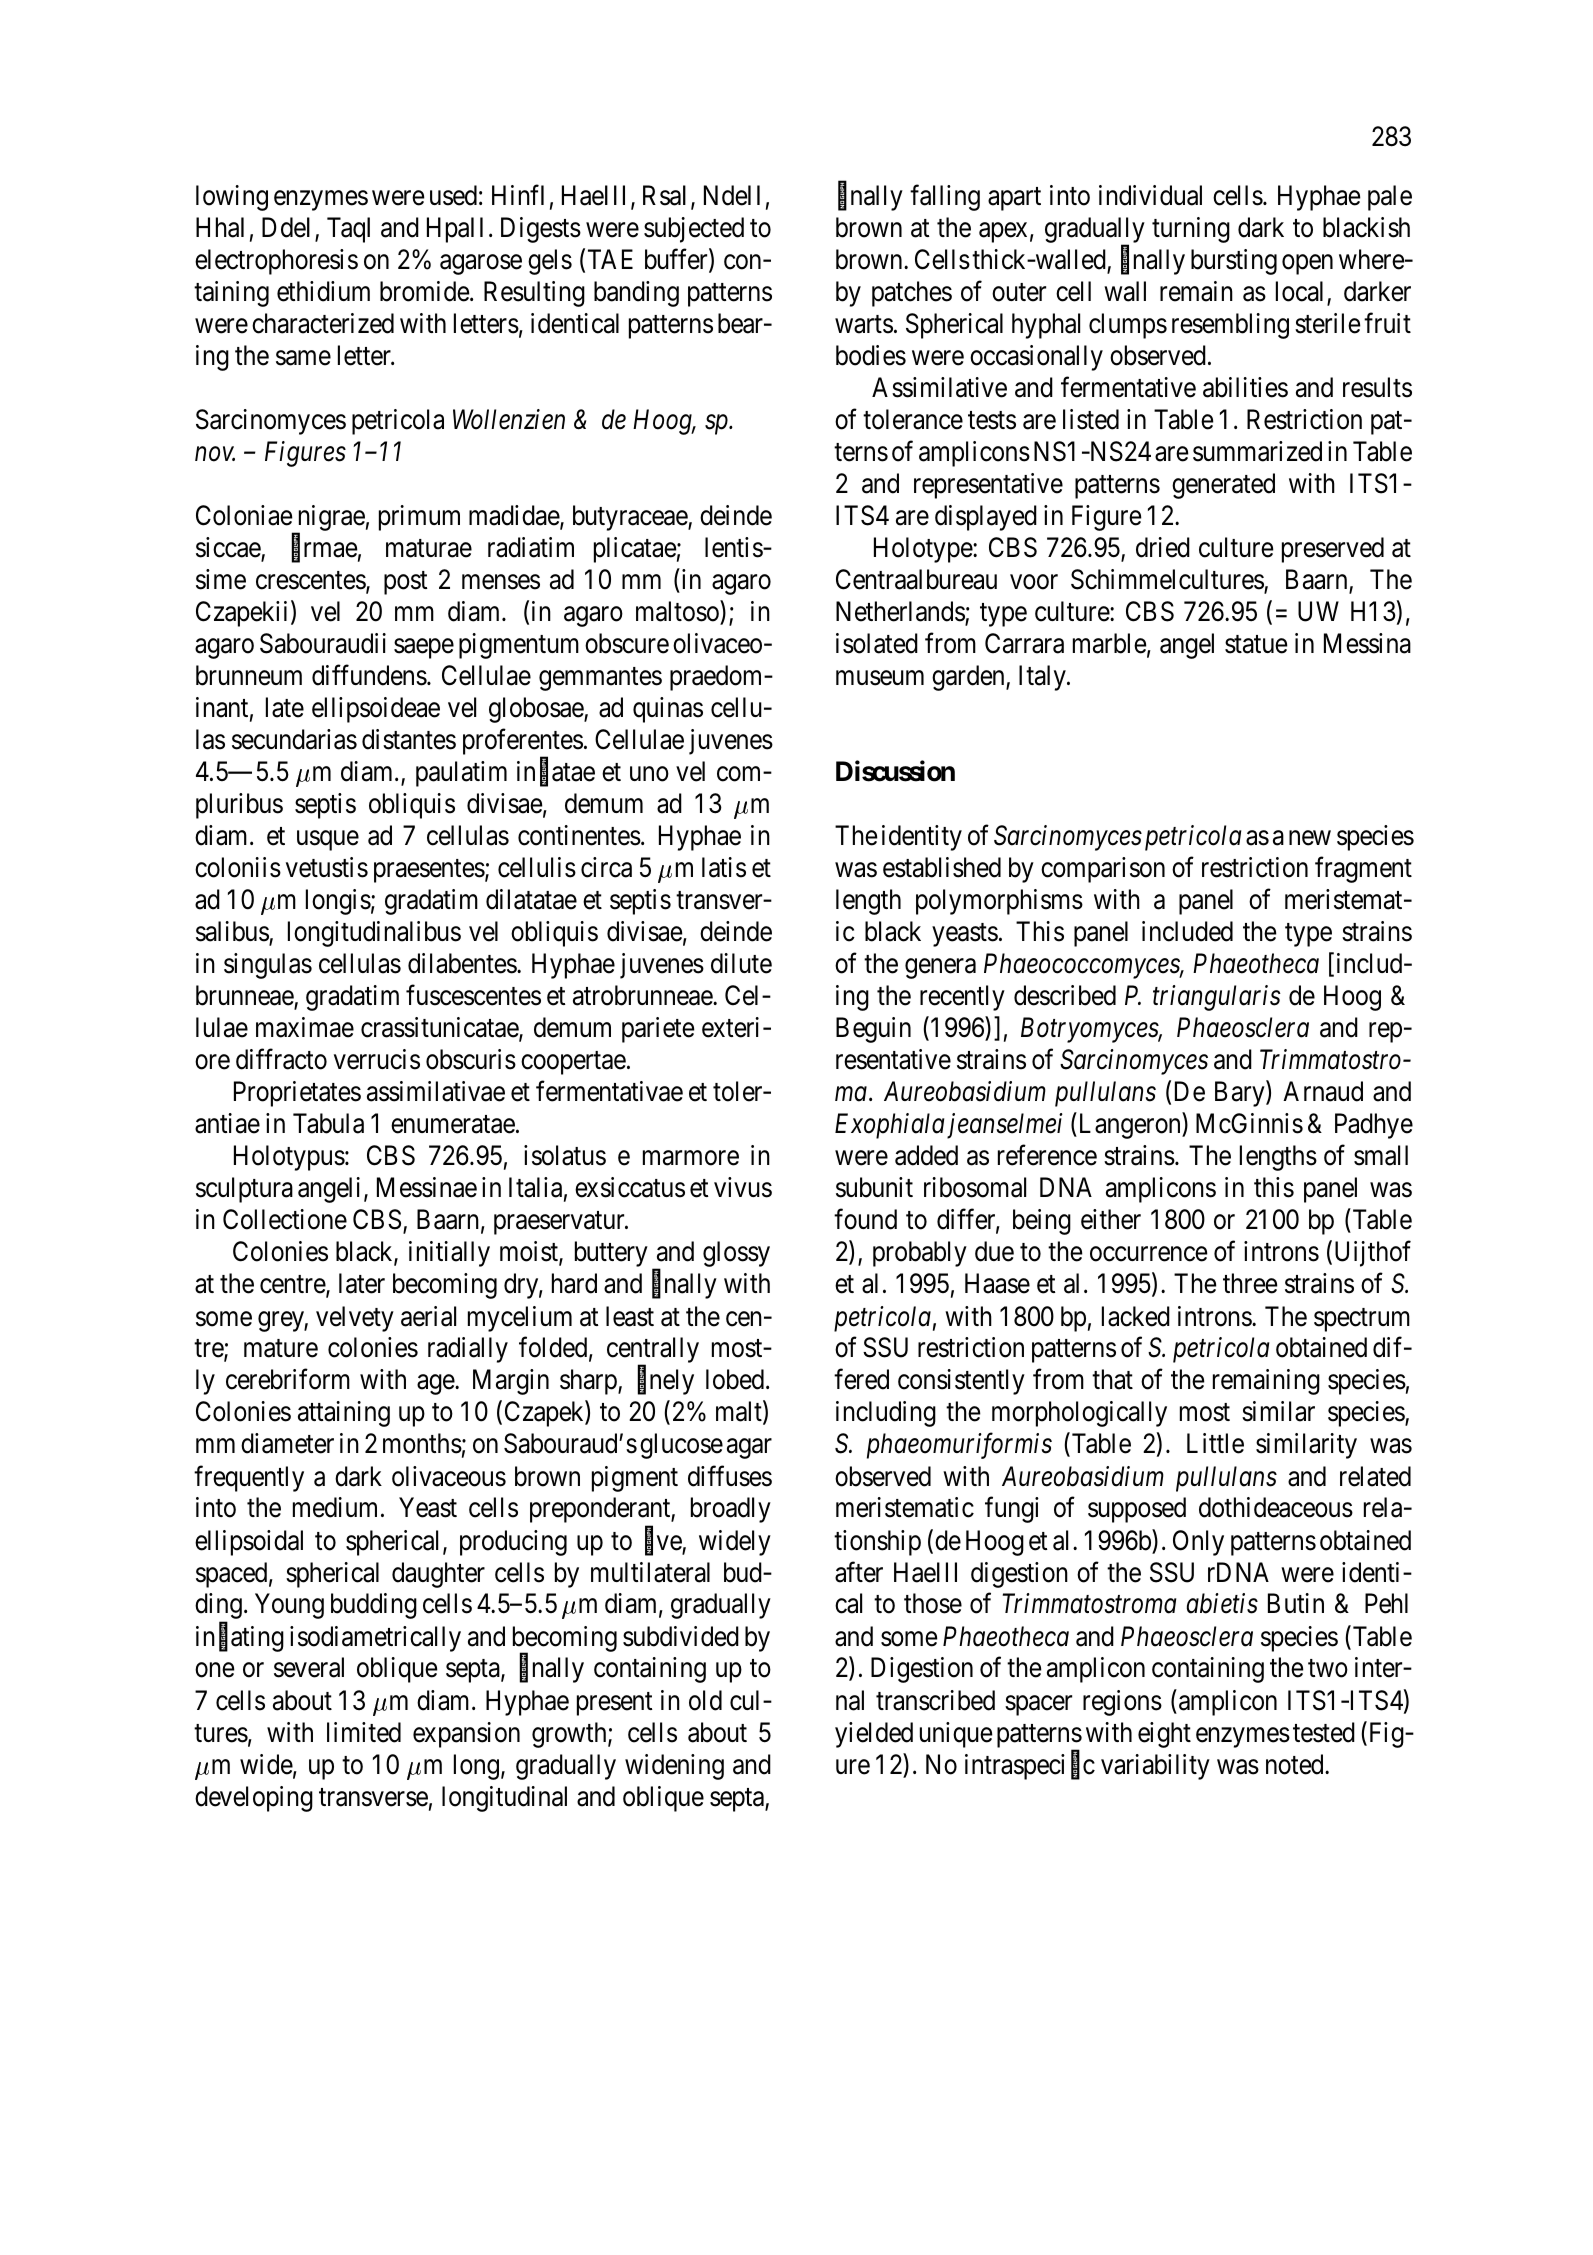 This document has height=2255, width=1593. What do you see at coordinates (741, 963) in the document?
I see `dilute` at bounding box center [741, 963].
